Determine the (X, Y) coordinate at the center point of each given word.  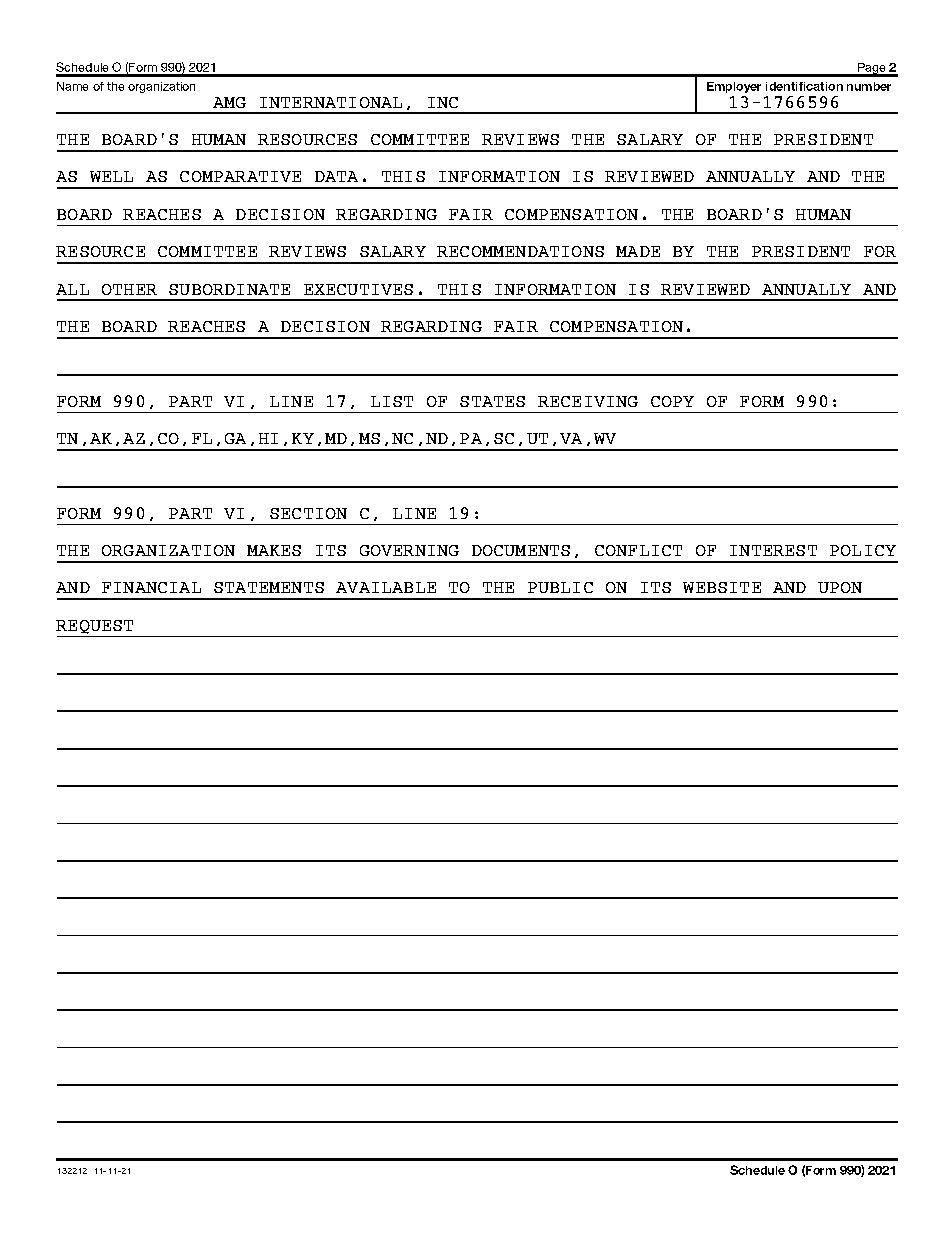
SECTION (308, 513)
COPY (672, 401)
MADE (638, 251)
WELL (111, 176)
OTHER (129, 289)
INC (443, 102)
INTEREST (773, 550)
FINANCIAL (151, 587)
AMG (229, 102)
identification (804, 86)
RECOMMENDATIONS (520, 251)
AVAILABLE (386, 587)
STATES (492, 401)
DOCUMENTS (521, 550)
